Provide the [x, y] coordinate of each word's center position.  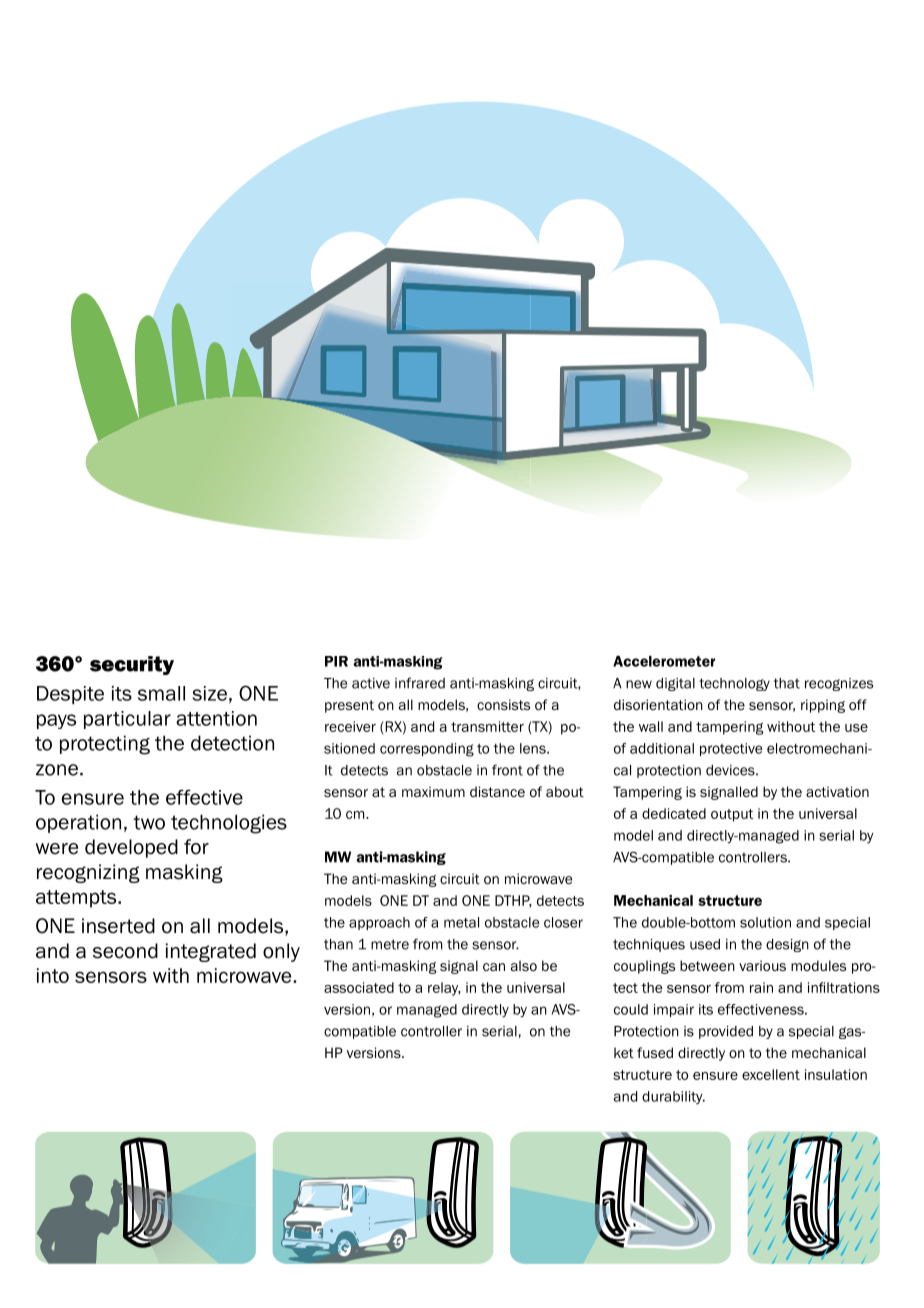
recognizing [88, 873]
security [132, 665]
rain [761, 987]
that [787, 683]
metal [461, 922]
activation [837, 791]
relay [444, 989]
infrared [420, 683]
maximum [433, 791]
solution [765, 922]
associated [359, 987]
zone [57, 770]
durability [673, 1098]
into [53, 975]
